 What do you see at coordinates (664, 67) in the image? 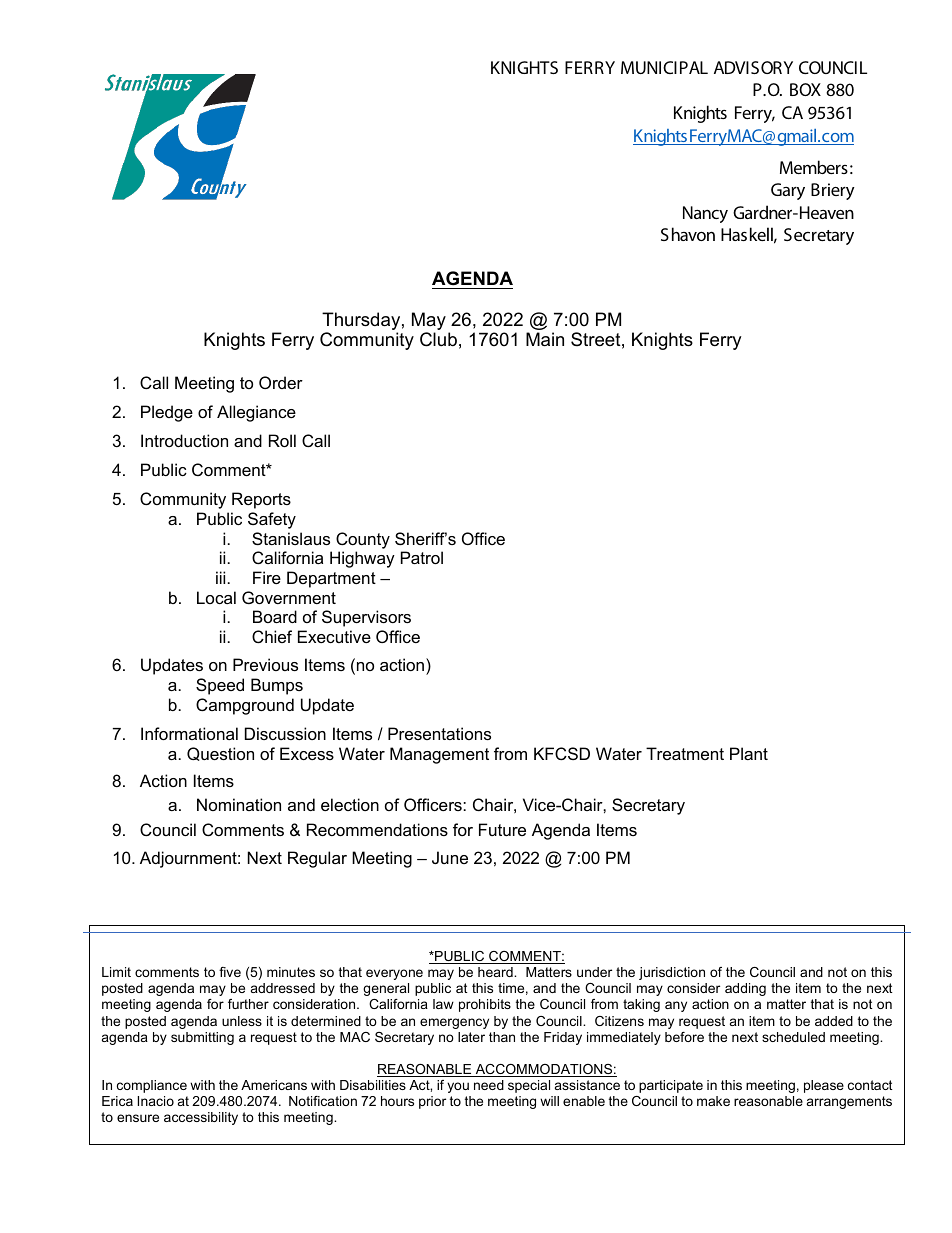
I see `MUNICIPAL` at bounding box center [664, 67].
